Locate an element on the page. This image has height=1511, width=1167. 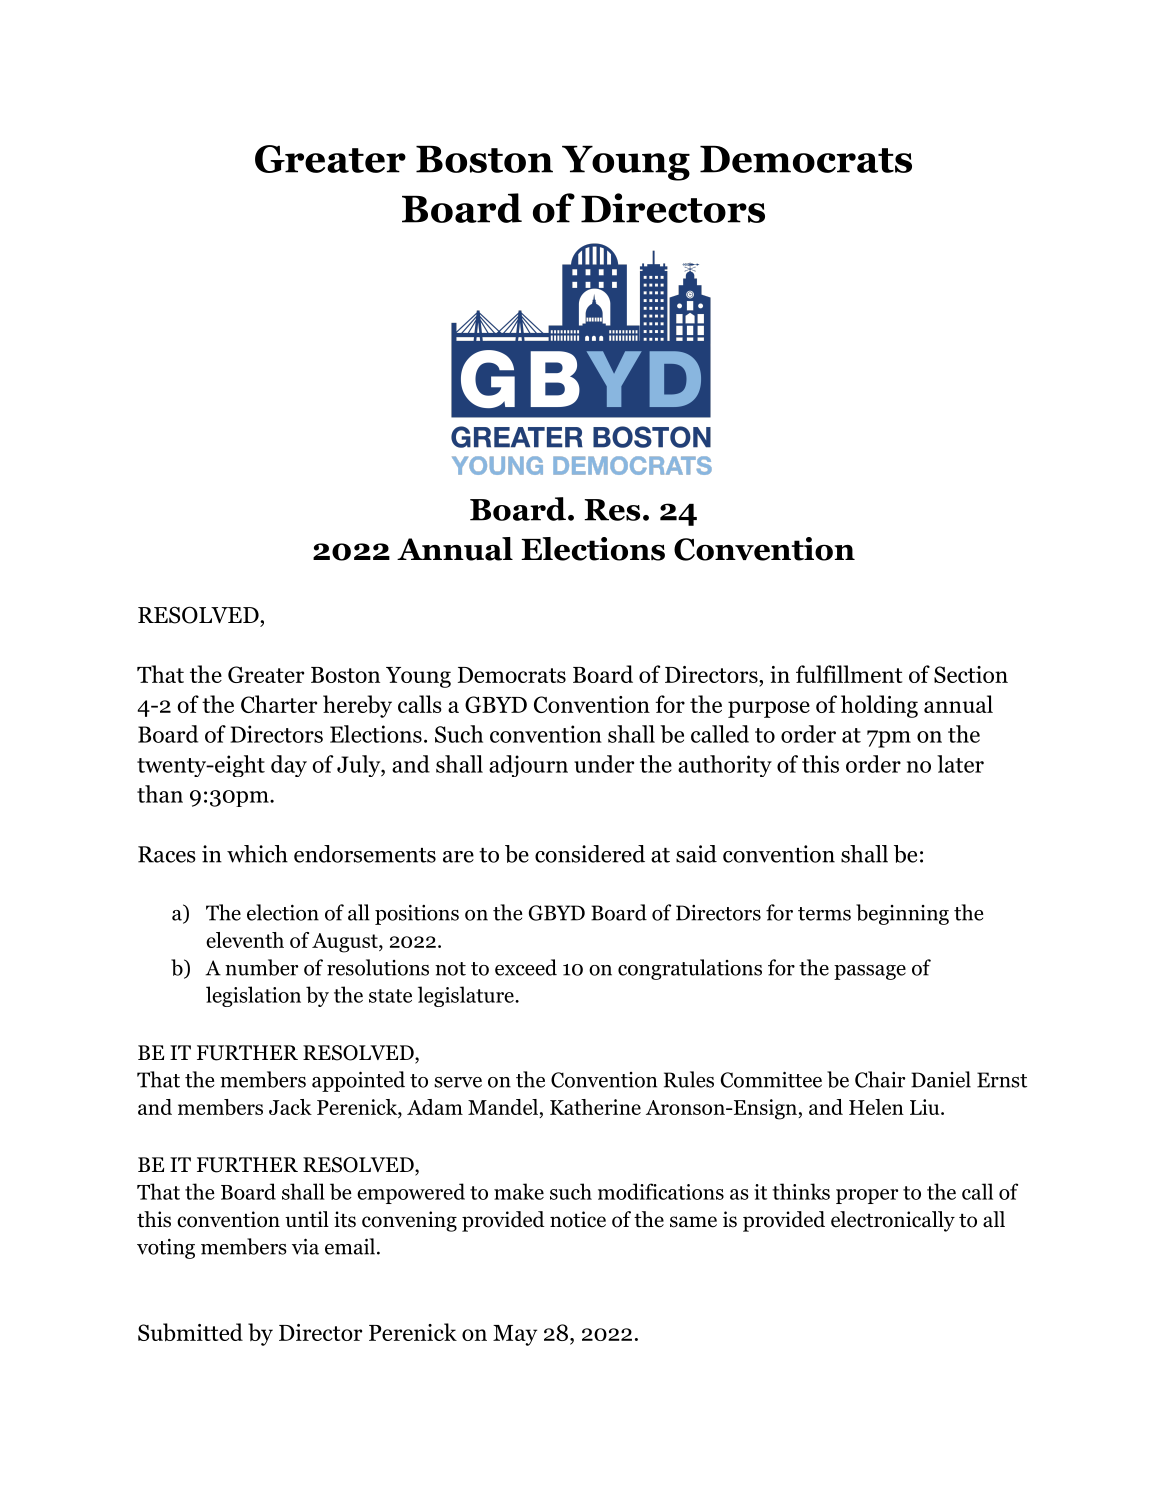
under is located at coordinates (604, 764).
